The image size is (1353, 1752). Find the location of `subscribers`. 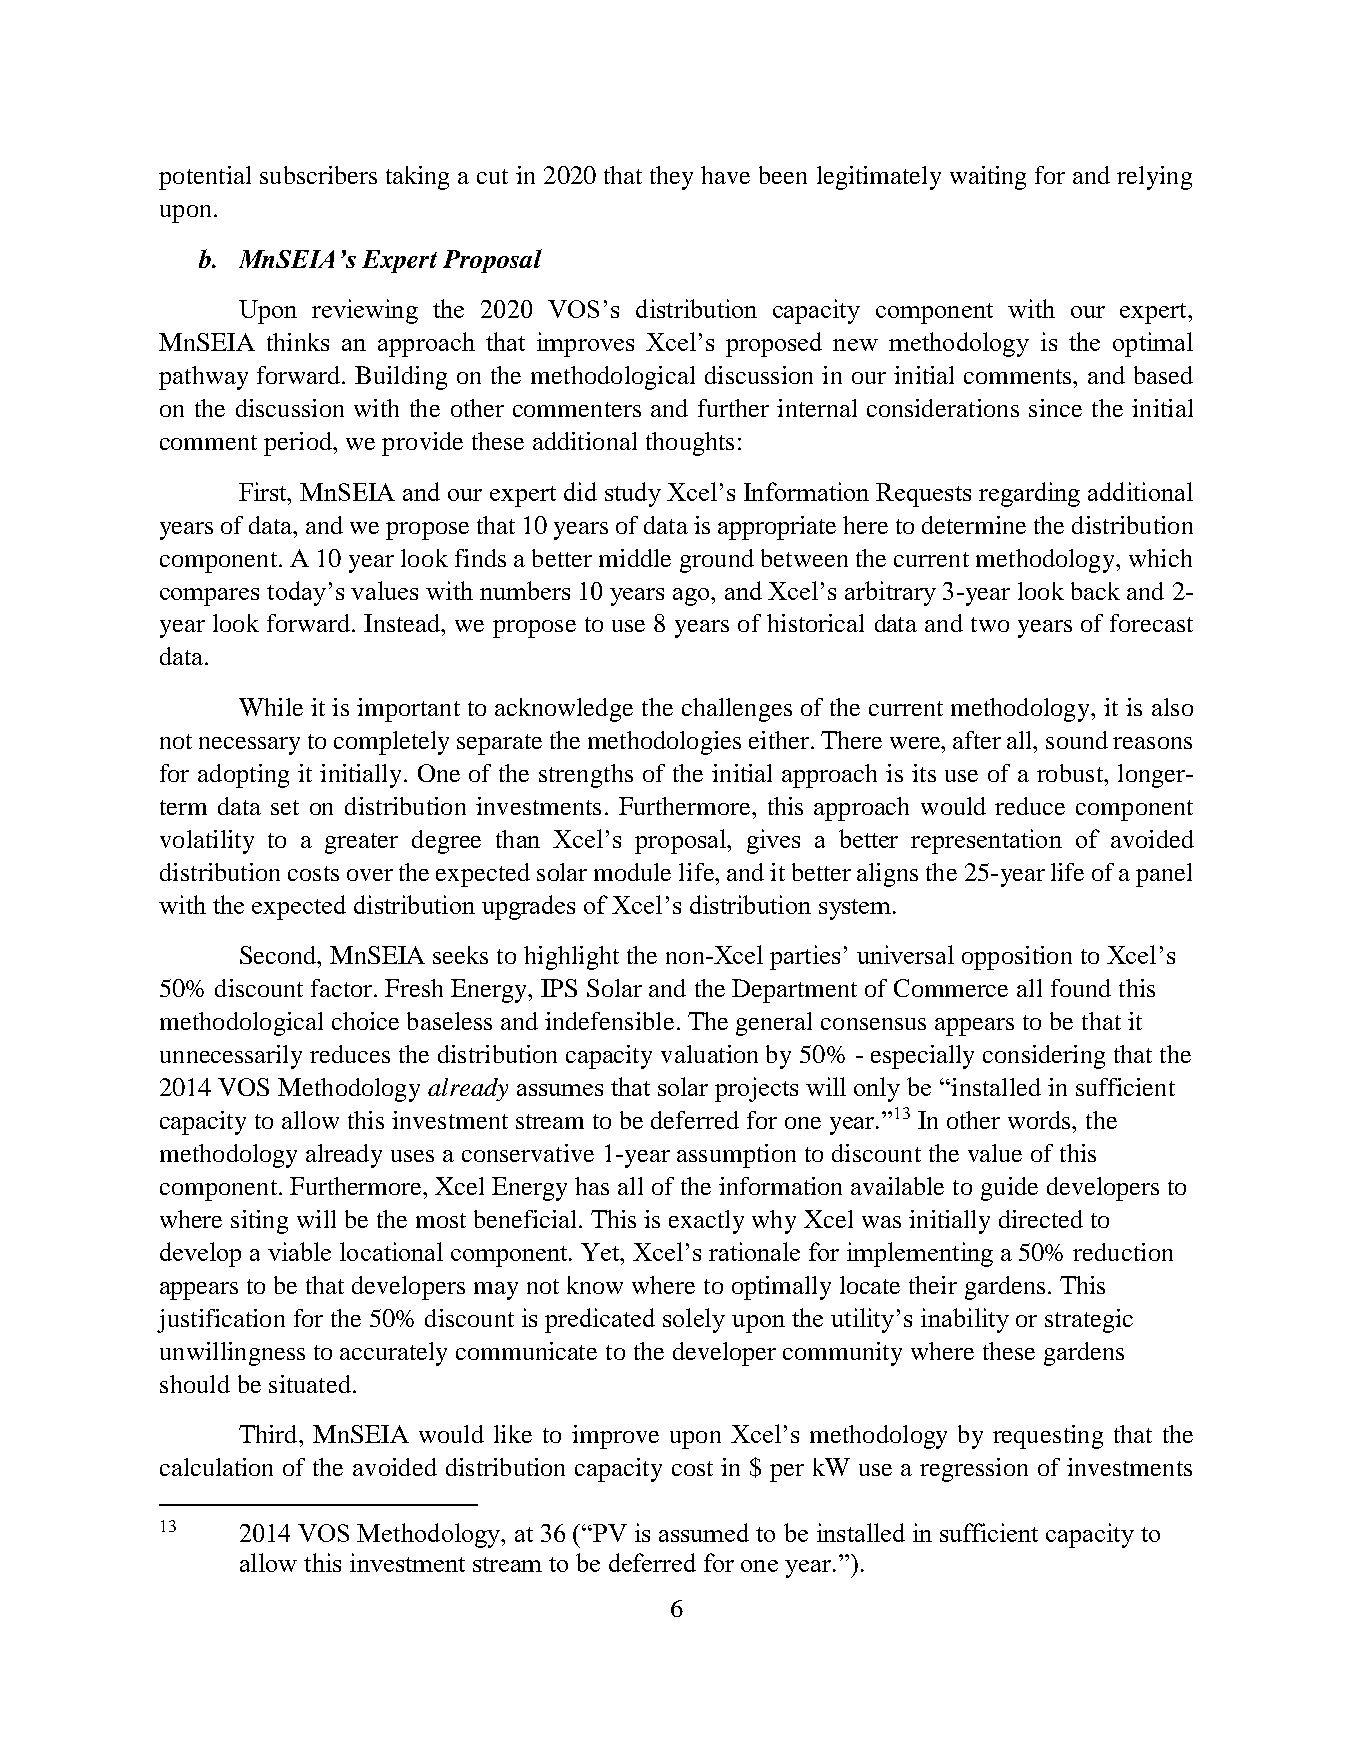

subscribers is located at coordinates (318, 175).
